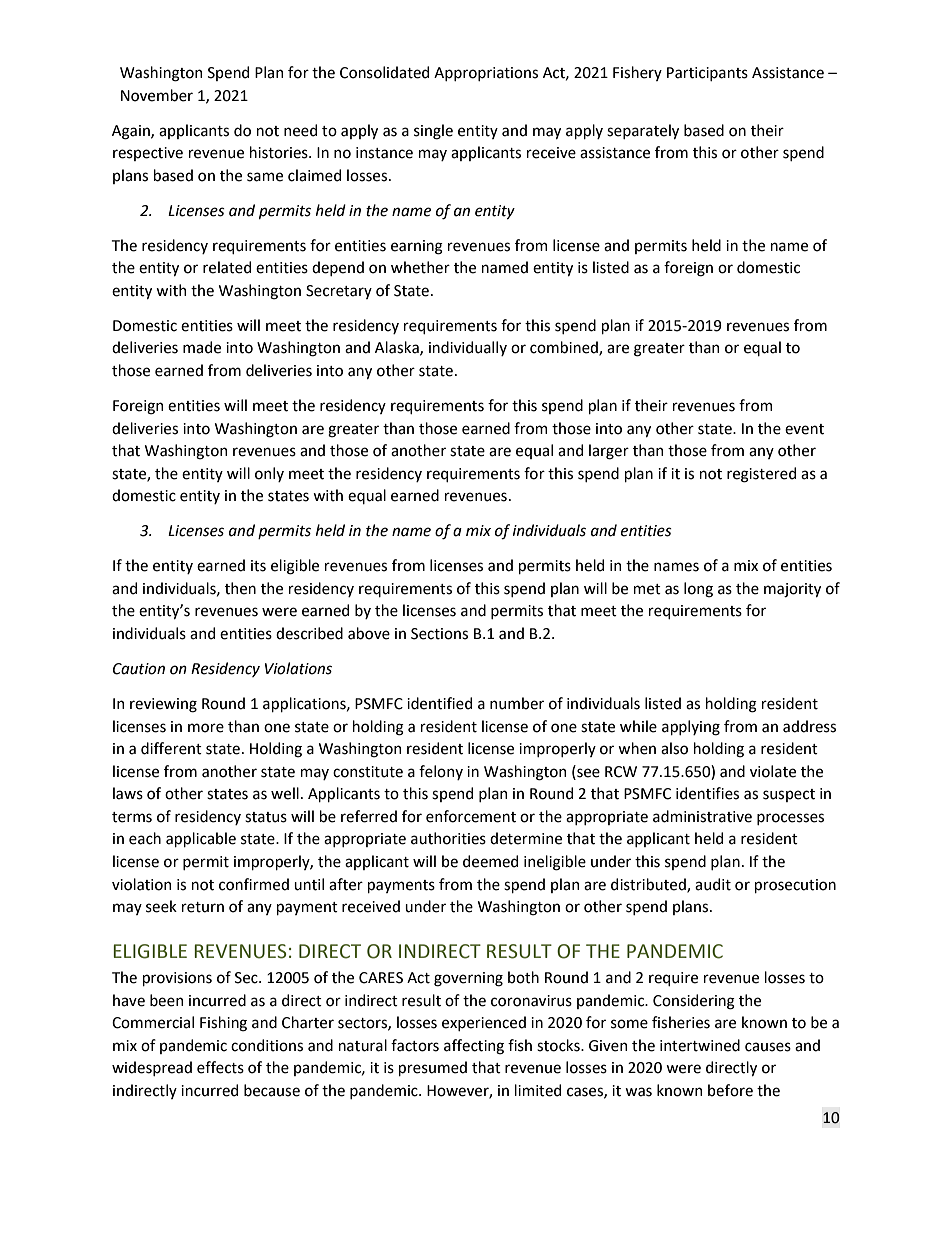 This screenshot has height=1233, width=952. What do you see at coordinates (439, 634) in the screenshot?
I see `Sections` at bounding box center [439, 634].
